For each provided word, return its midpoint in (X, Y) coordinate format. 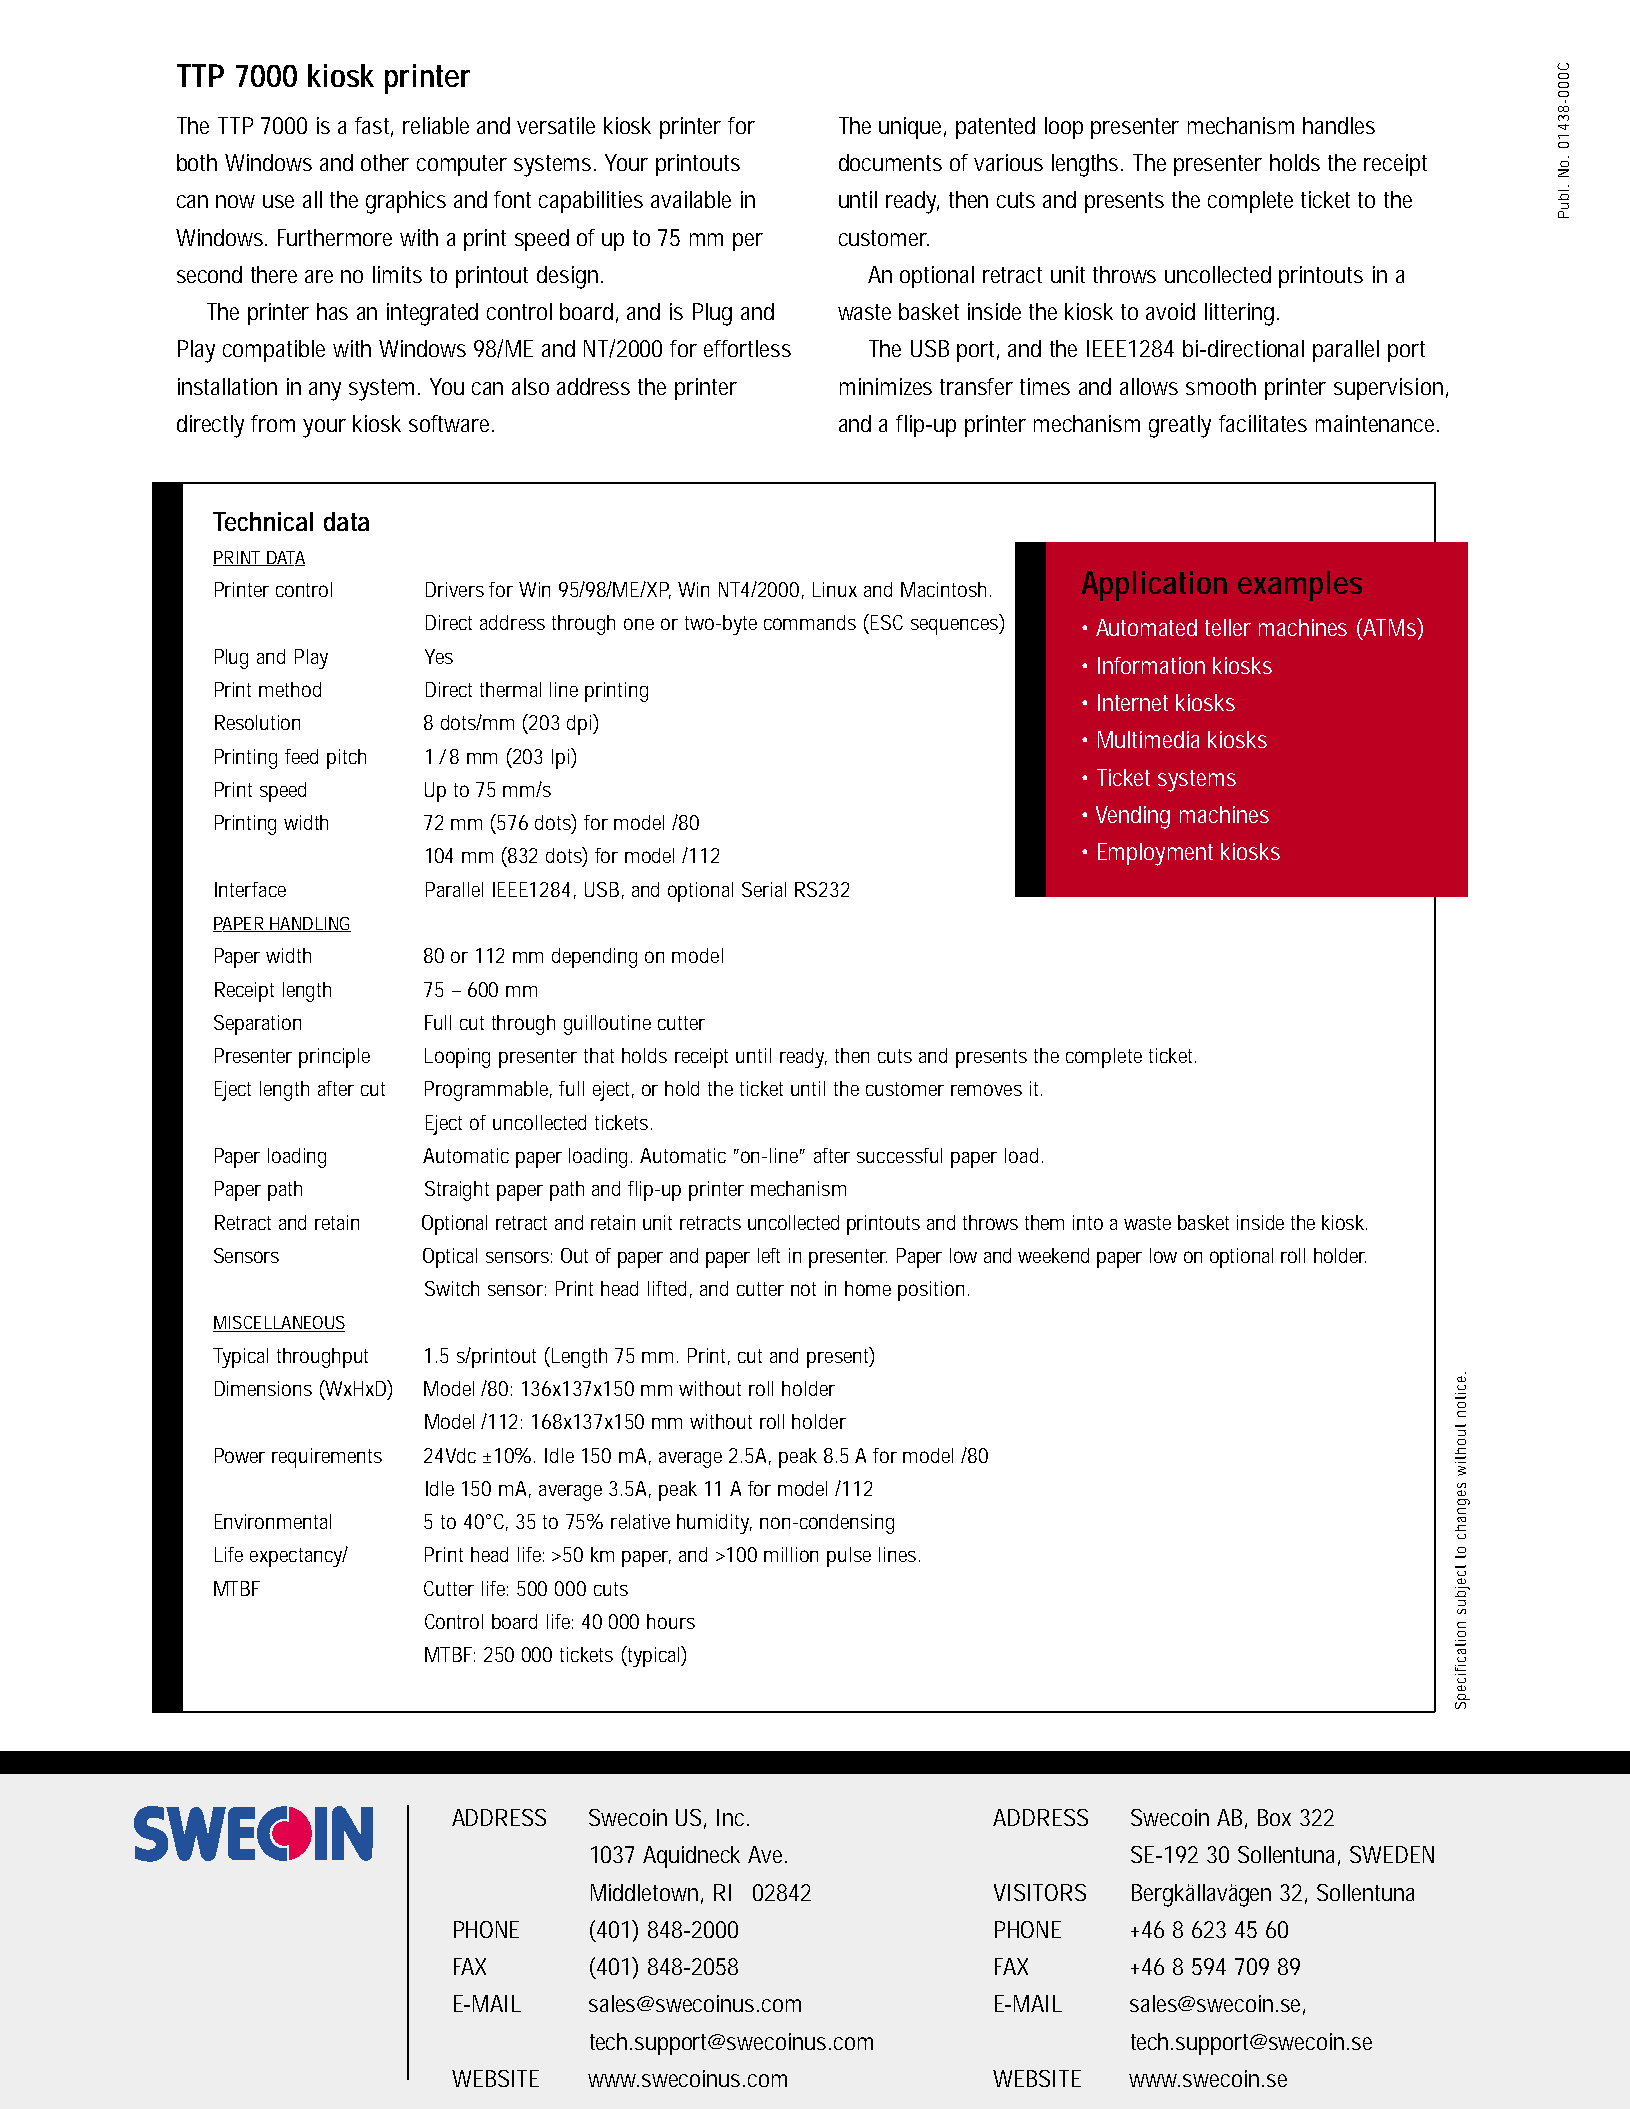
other (385, 162)
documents (890, 162)
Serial (764, 889)
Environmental (273, 1521)
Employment (1155, 854)
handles (1339, 125)
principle (334, 1058)
